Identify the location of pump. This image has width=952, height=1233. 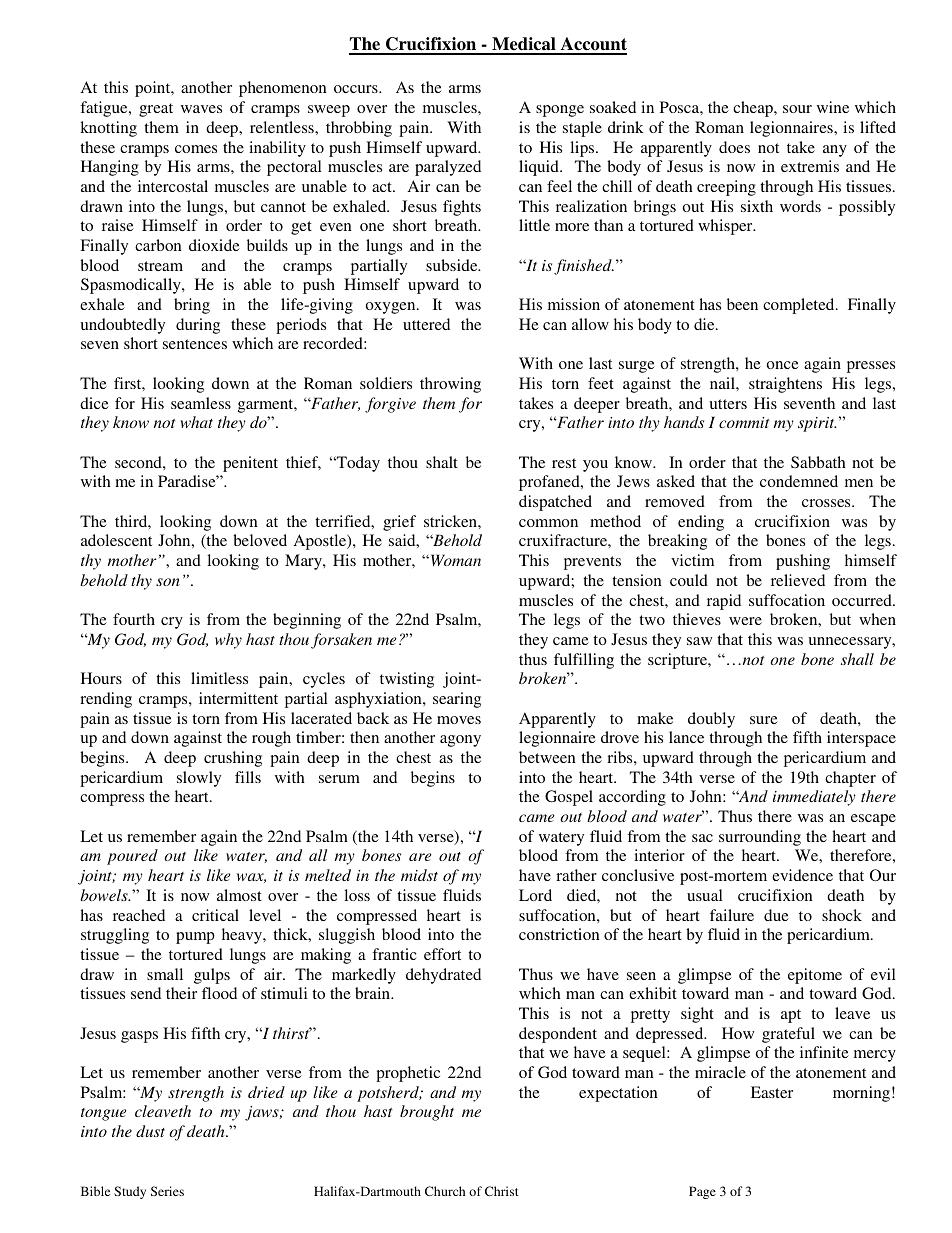
(195, 938).
